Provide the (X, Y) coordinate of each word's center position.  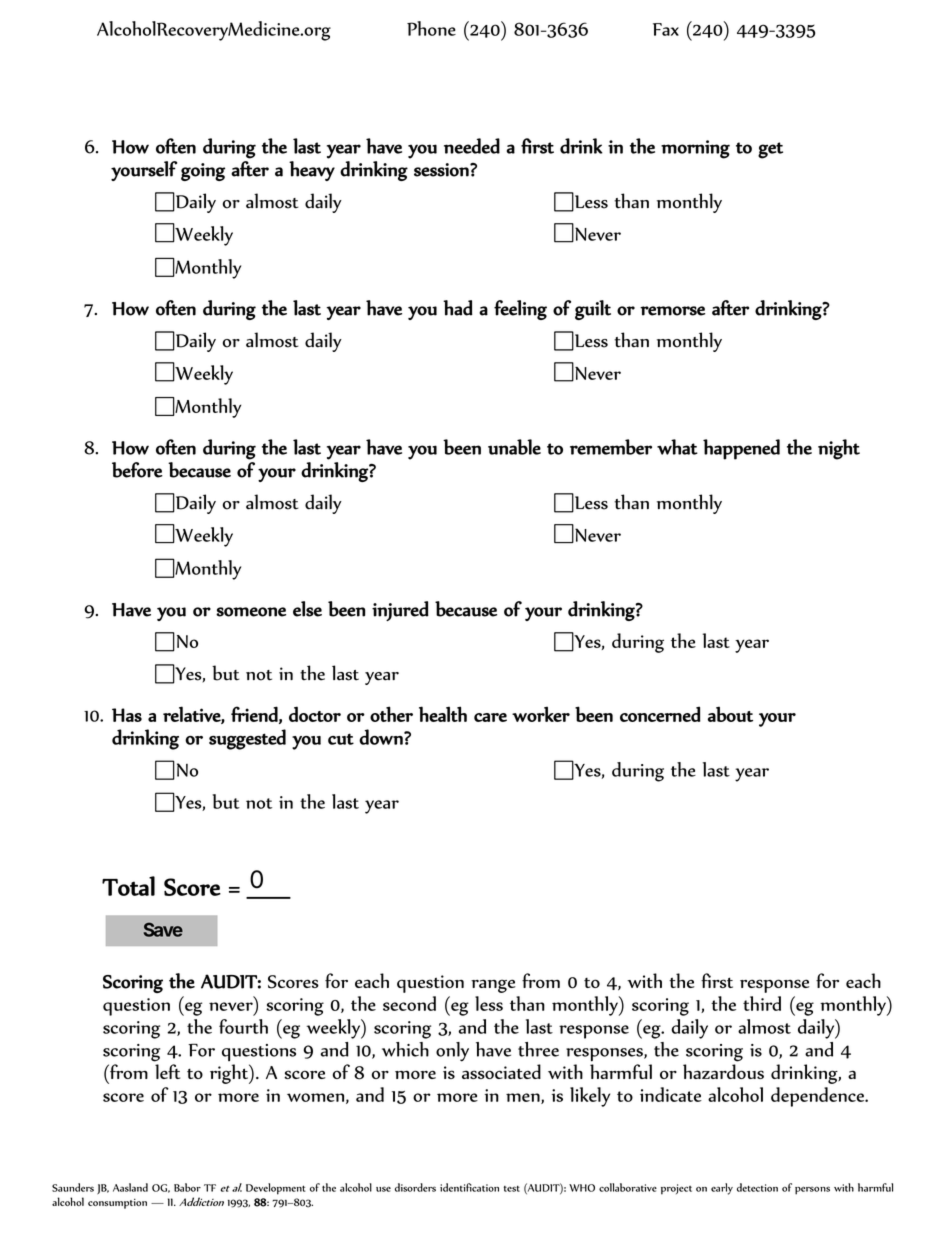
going (203, 172)
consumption (117, 1204)
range (493, 986)
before (137, 470)
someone (251, 612)
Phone (431, 28)
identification (469, 1187)
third (762, 1003)
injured (400, 611)
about (730, 714)
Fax (666, 29)
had (458, 308)
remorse (672, 311)
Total (128, 886)
